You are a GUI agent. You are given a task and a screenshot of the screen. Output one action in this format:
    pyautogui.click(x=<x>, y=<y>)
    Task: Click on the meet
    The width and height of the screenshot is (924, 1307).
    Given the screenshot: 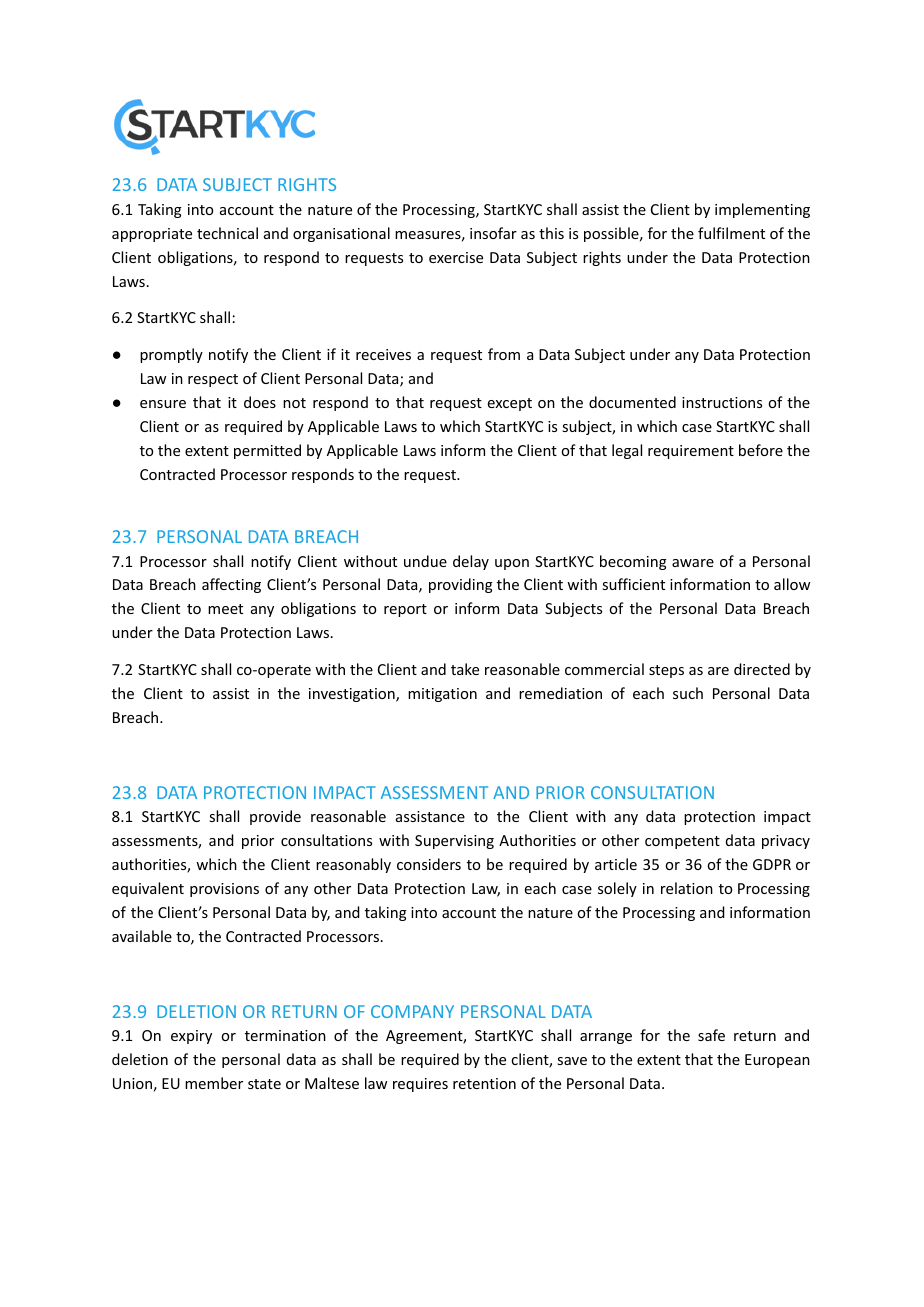 What is the action you would take?
    pyautogui.click(x=225, y=609)
